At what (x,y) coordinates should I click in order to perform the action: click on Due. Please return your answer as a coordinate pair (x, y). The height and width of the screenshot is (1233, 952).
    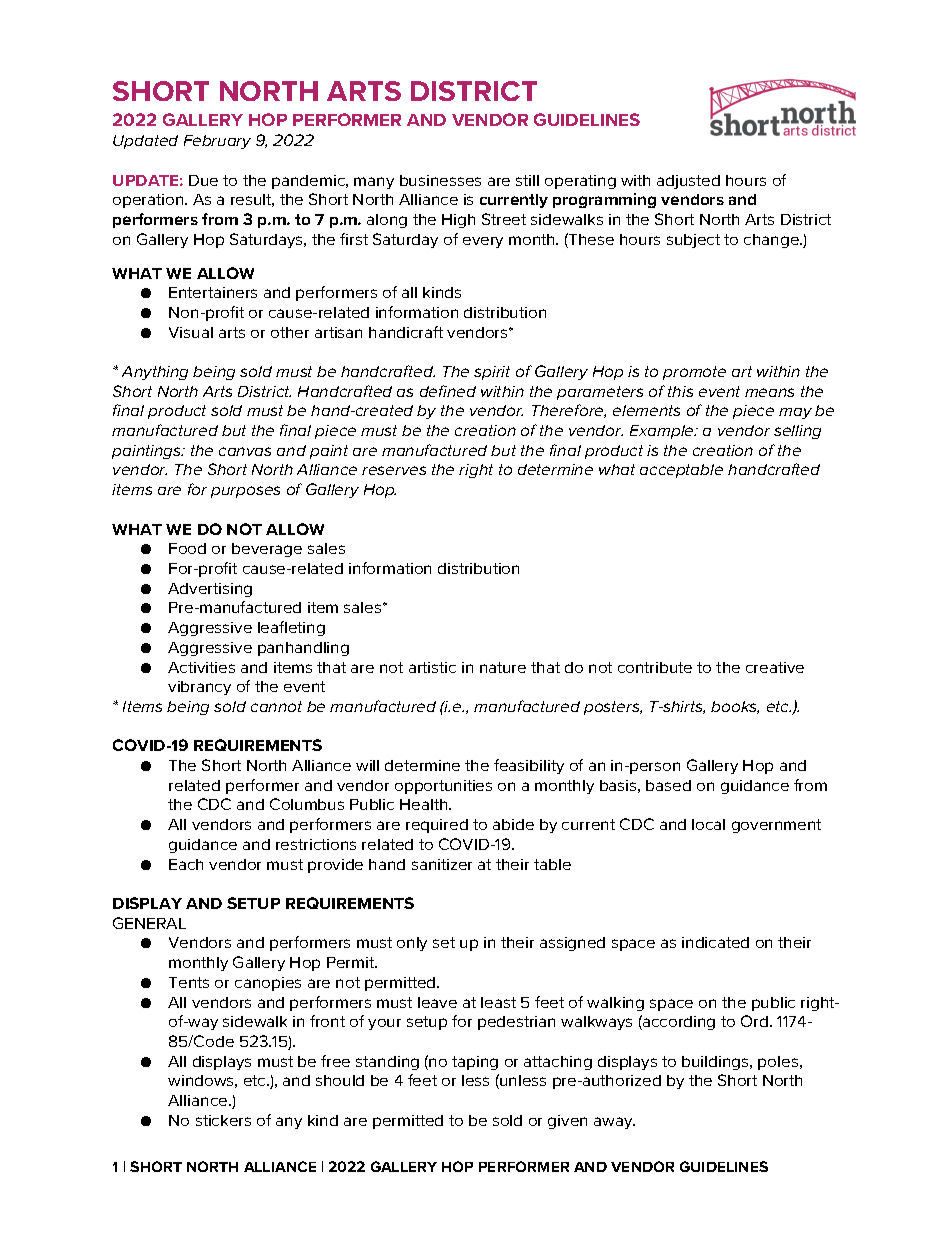
    Looking at the image, I should click on (203, 180).
